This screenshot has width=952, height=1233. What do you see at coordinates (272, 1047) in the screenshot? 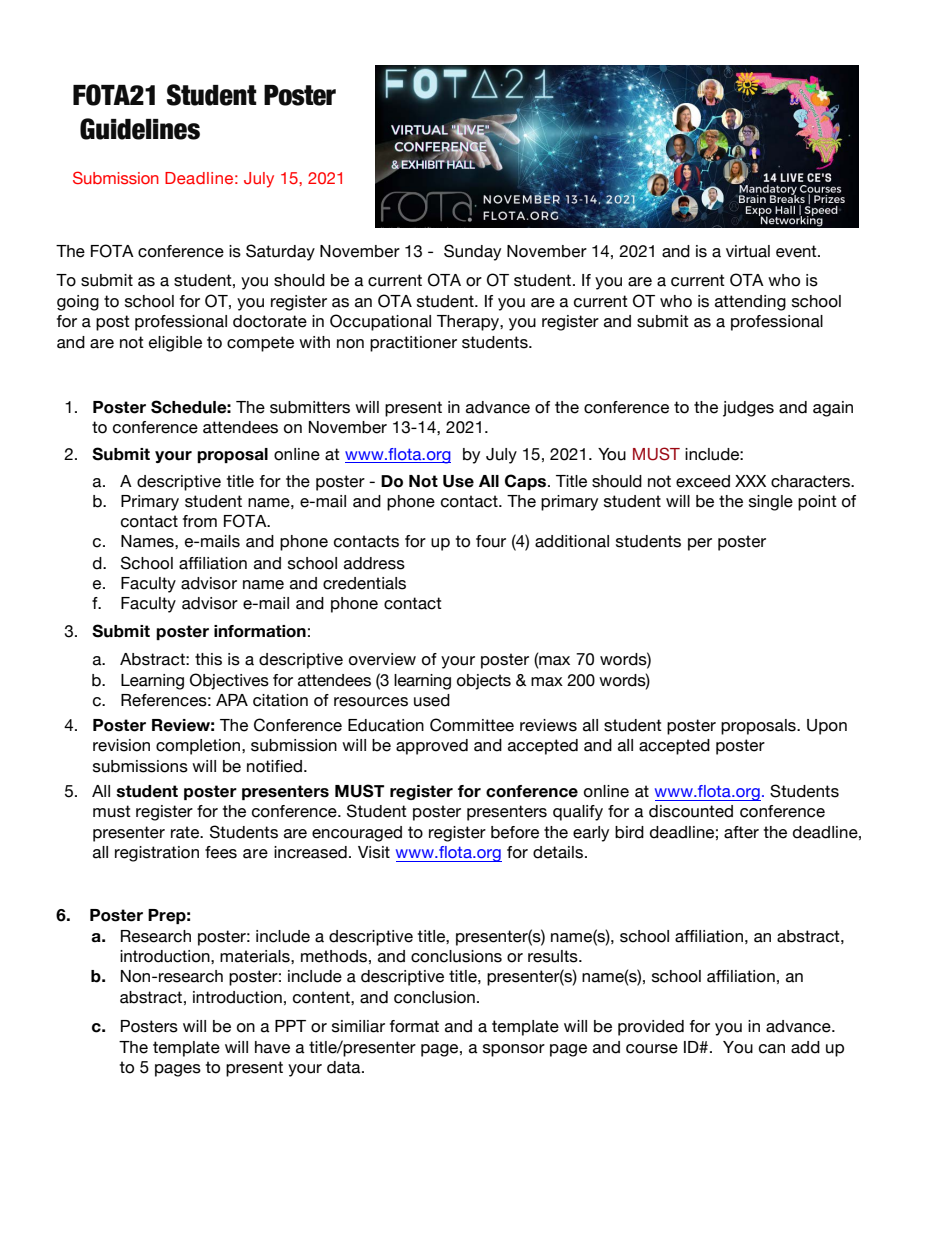
I see `have` at bounding box center [272, 1047].
